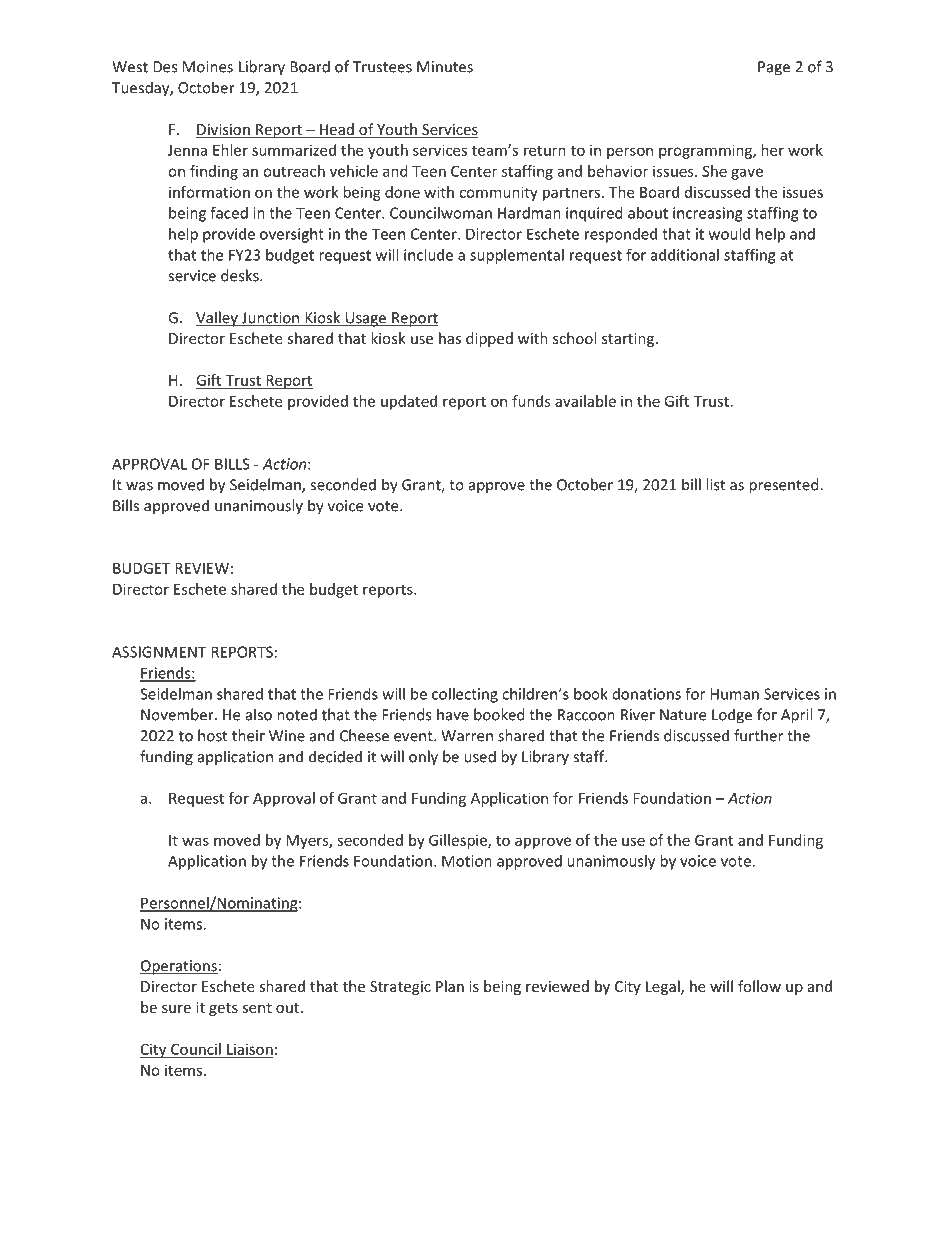 The image size is (952, 1233). What do you see at coordinates (208, 67) in the screenshot?
I see `Moines` at bounding box center [208, 67].
